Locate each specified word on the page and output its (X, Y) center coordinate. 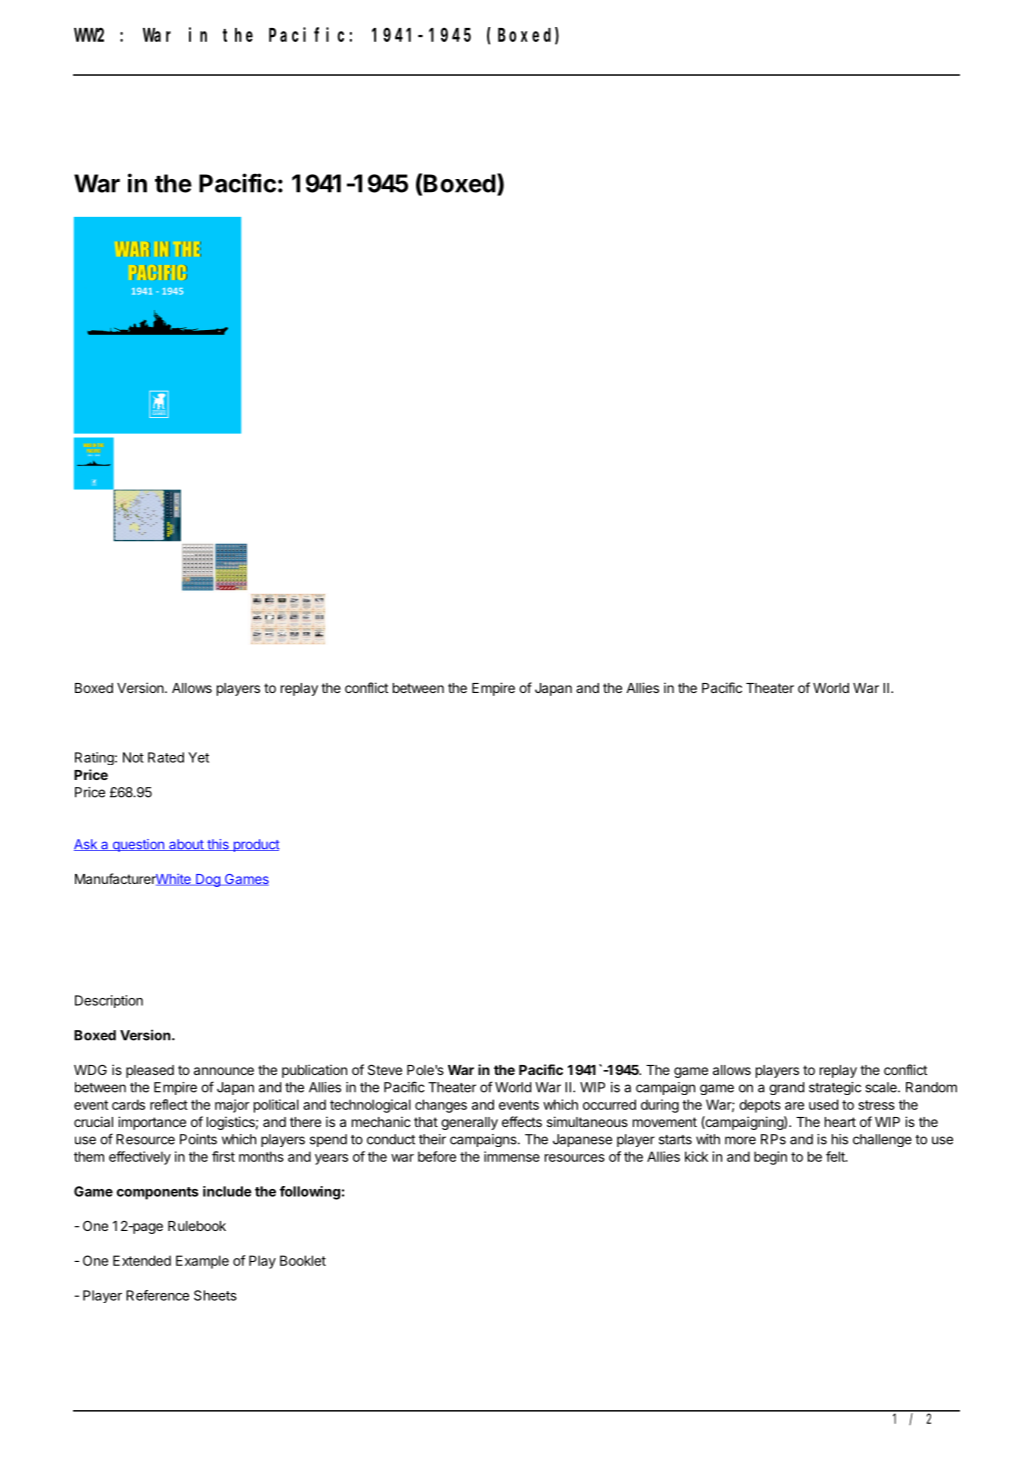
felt (836, 1156)
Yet (198, 757)
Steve (385, 1069)
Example (202, 1262)
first (223, 1156)
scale (882, 1087)
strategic (835, 1088)
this (218, 845)
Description (109, 1001)
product (255, 845)
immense (512, 1156)
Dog (208, 880)
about (186, 845)
